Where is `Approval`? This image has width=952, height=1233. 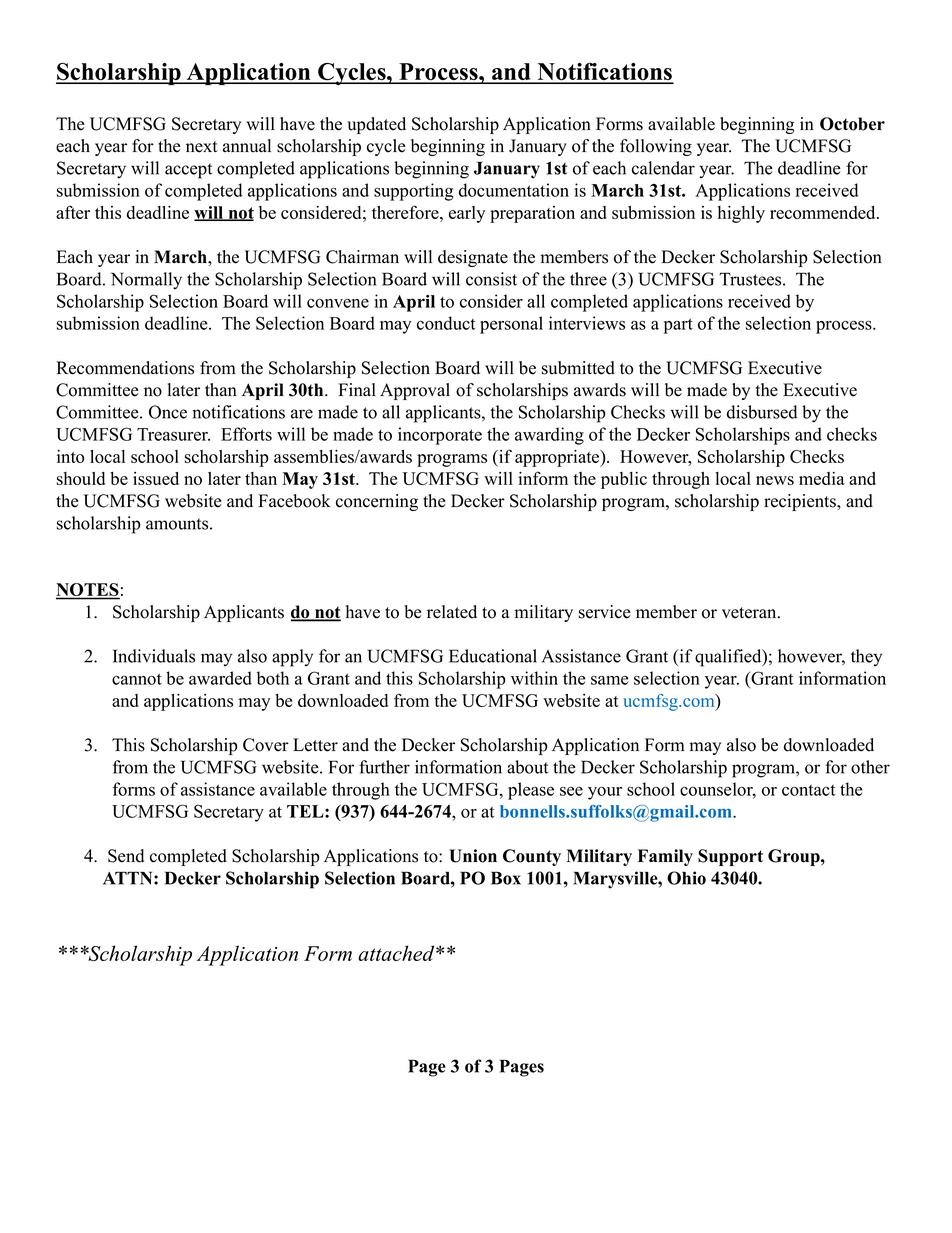 Approval is located at coordinates (415, 391).
